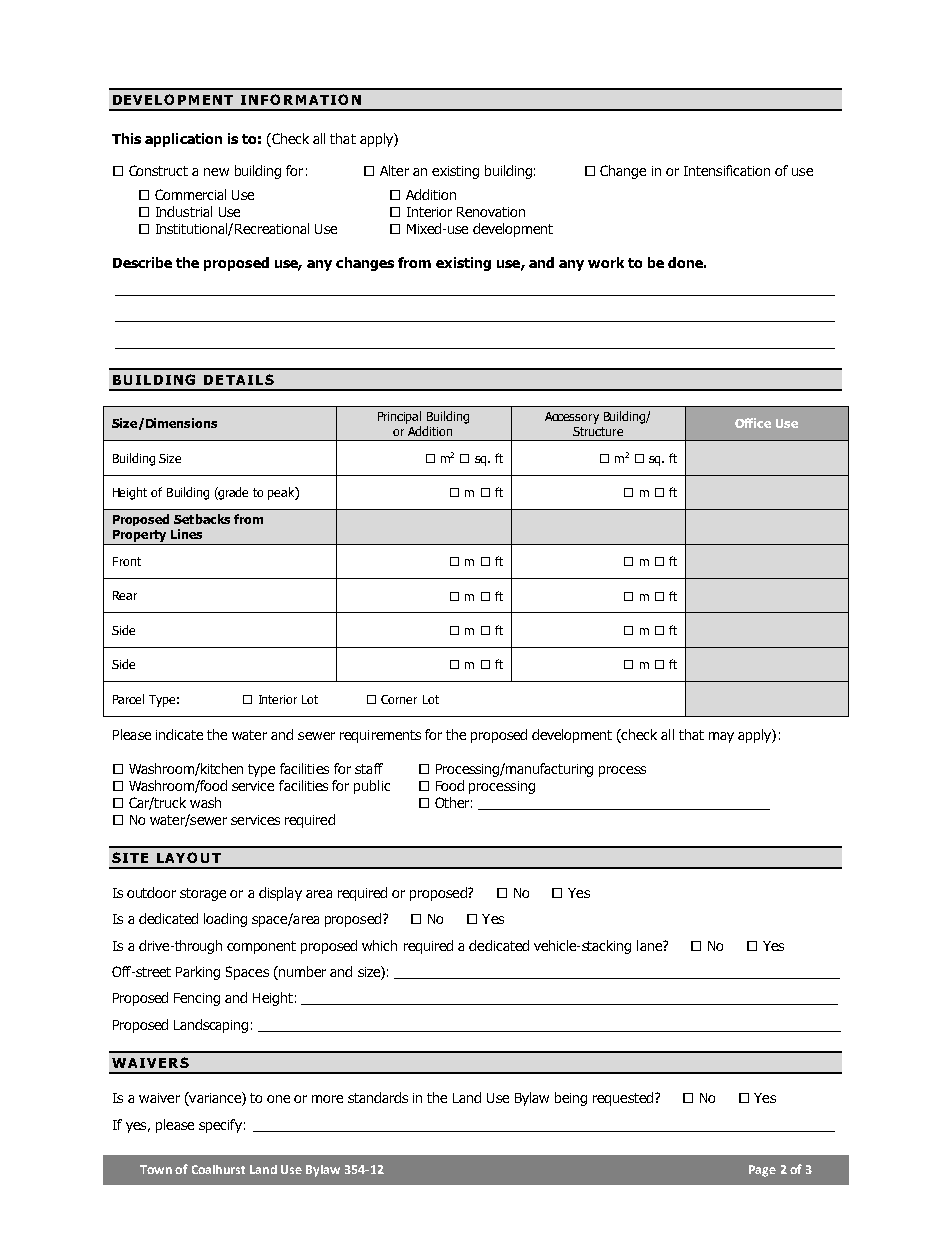 The image size is (952, 1233). Describe the element at coordinates (753, 423) in the screenshot. I see `Office` at that location.
